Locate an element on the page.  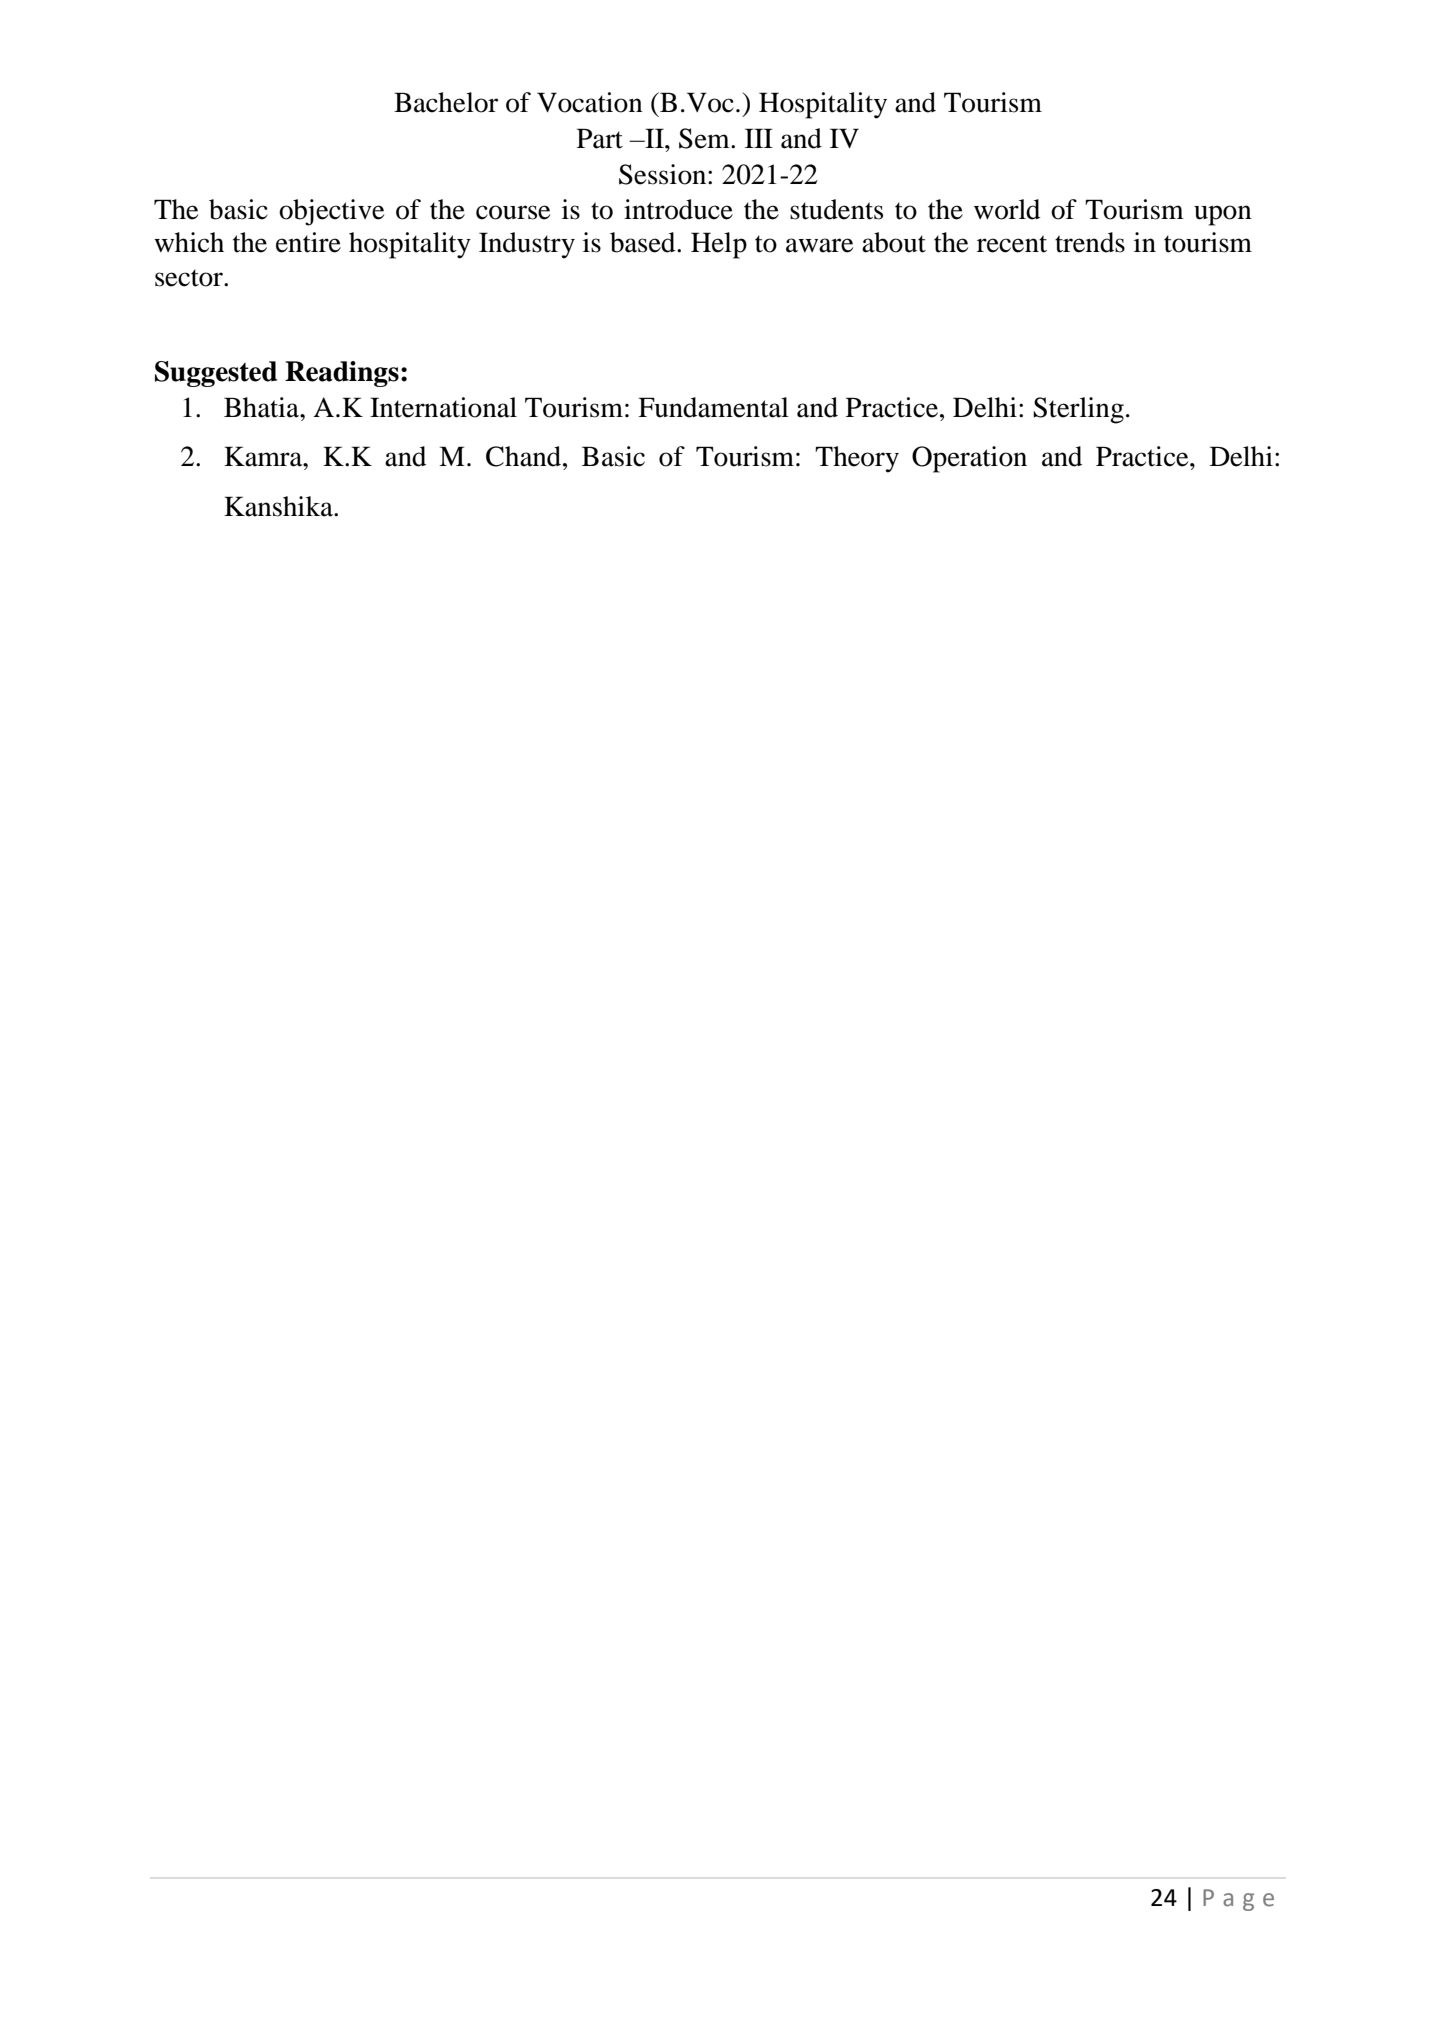
III is located at coordinates (759, 138).
